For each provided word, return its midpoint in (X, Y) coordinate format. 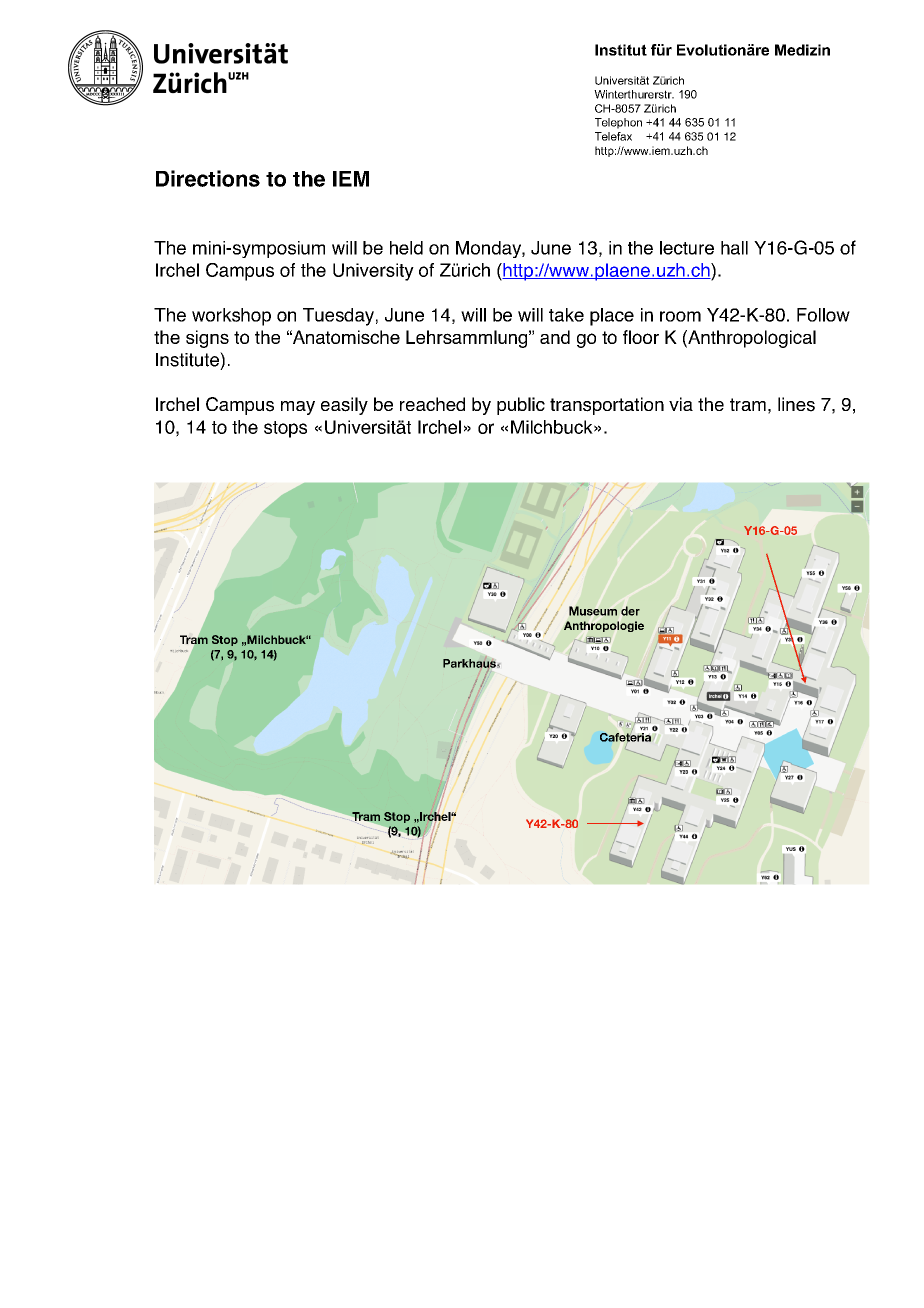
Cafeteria (625, 737)
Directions (208, 178)
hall (734, 248)
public (521, 406)
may (298, 408)
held (406, 248)
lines (796, 404)
